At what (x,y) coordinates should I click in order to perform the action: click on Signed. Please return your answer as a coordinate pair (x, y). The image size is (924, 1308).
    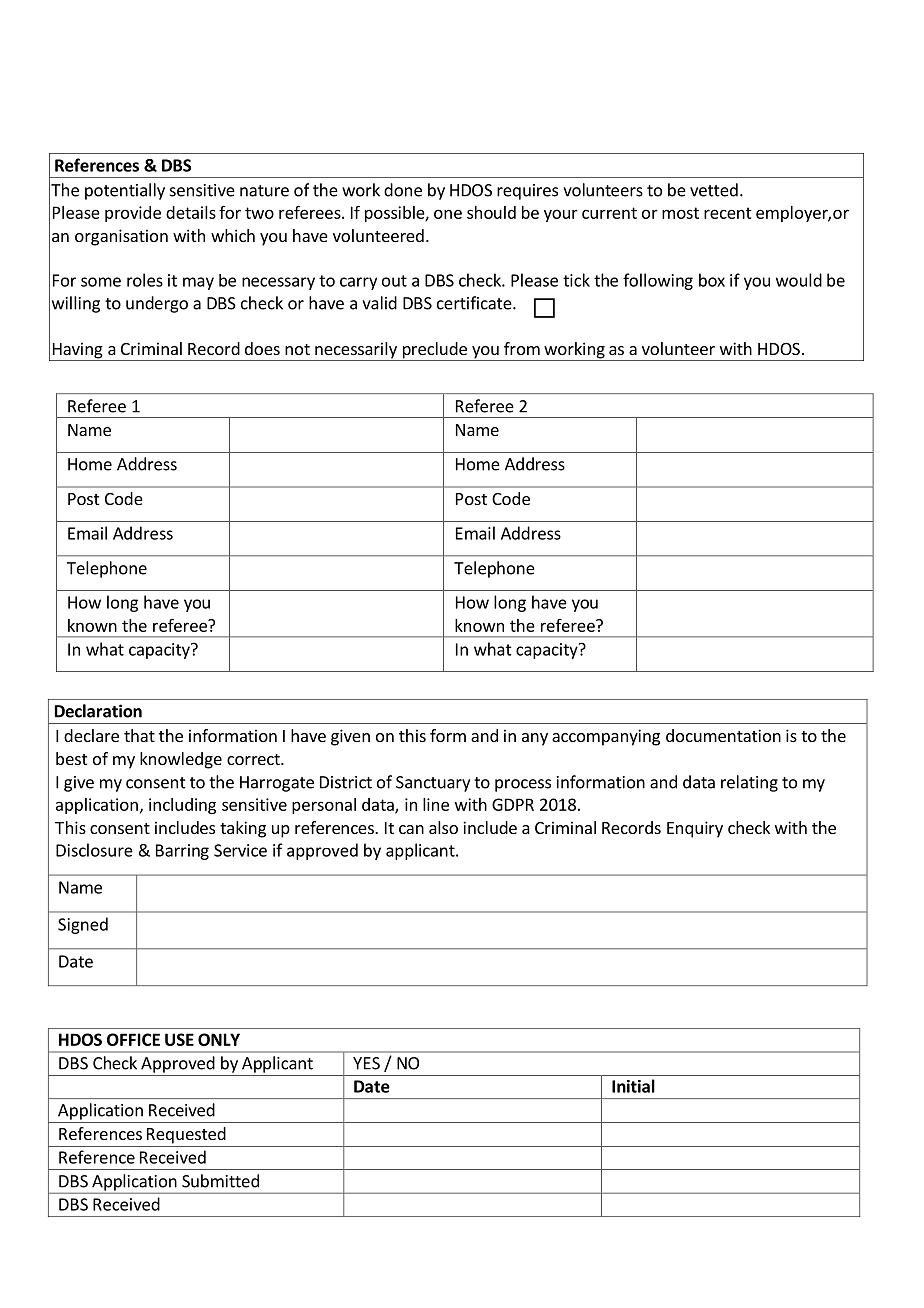
    Looking at the image, I should click on (83, 925).
